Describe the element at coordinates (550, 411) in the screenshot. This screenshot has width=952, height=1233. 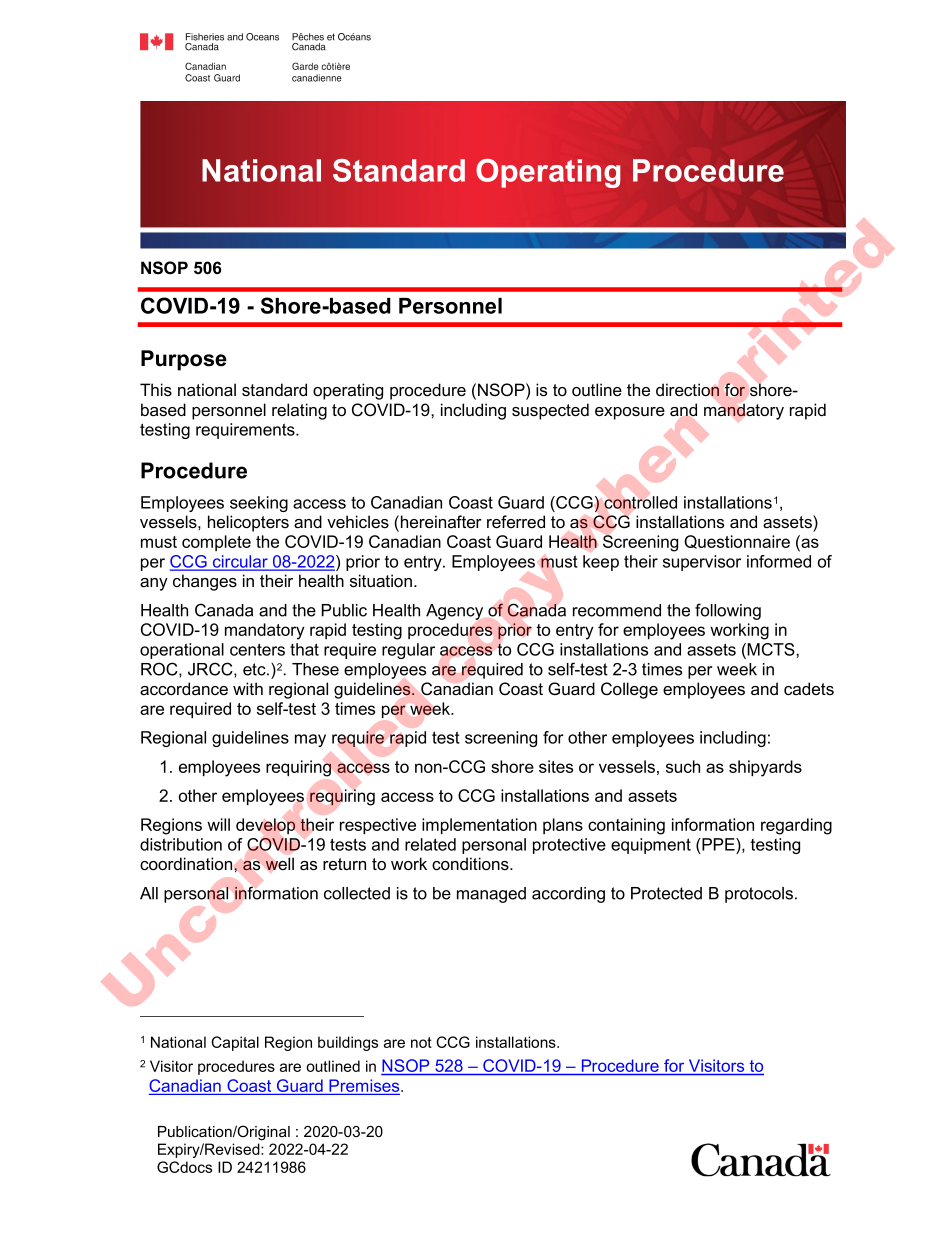
I see `suspected` at that location.
